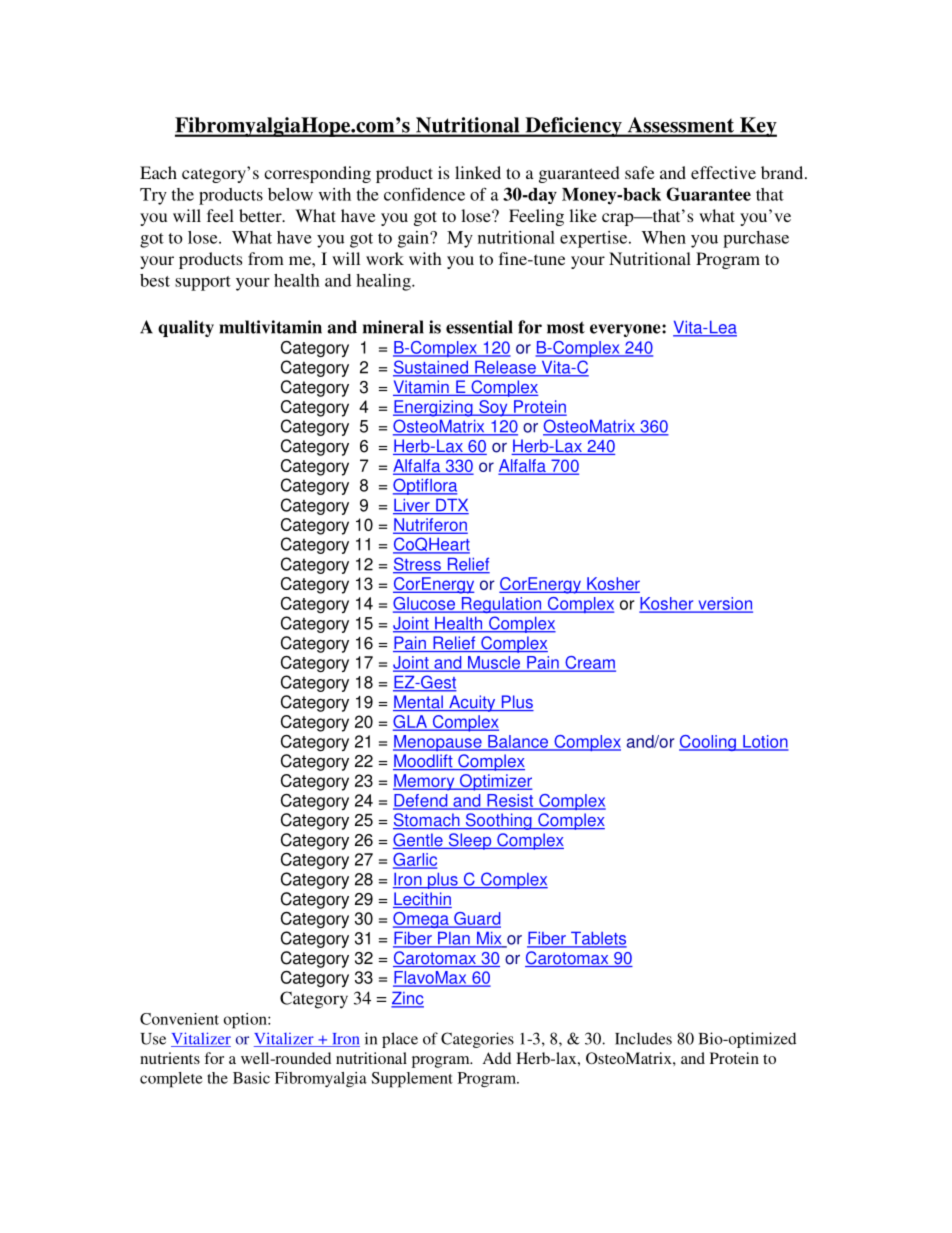 This screenshot has width=952, height=1233. Describe the element at coordinates (425, 782) in the screenshot. I see `Memory` at that location.
